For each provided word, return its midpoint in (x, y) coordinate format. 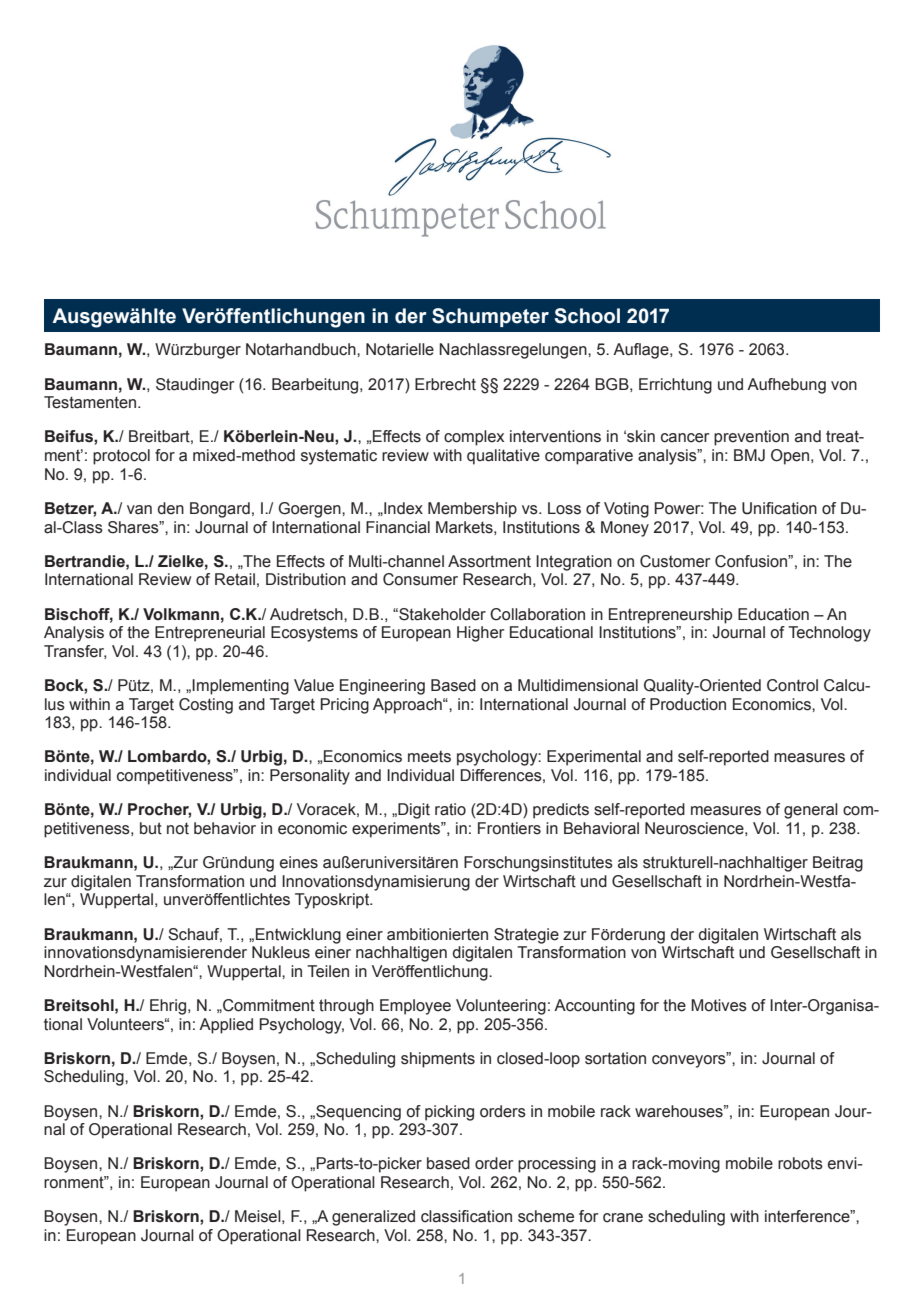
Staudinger (195, 386)
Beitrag (838, 864)
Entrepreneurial (210, 634)
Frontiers (509, 828)
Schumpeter (490, 317)
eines (299, 862)
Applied (226, 1026)
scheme (546, 1216)
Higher (480, 634)
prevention (751, 438)
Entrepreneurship (670, 616)
